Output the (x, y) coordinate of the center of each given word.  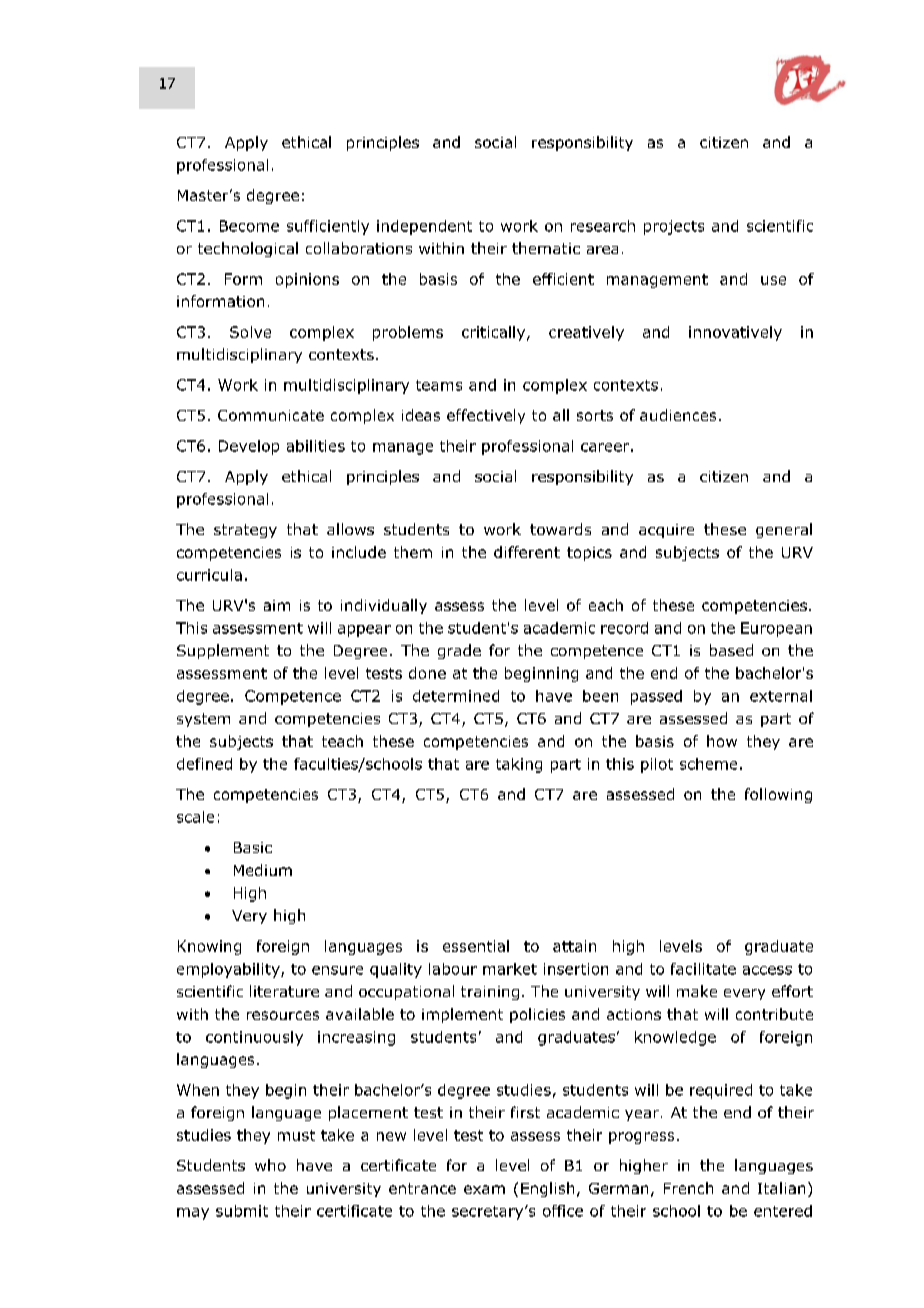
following (778, 795)
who (270, 1165)
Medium (263, 870)
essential (476, 946)
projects (674, 227)
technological (248, 249)
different (527, 552)
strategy (245, 531)
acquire (666, 531)
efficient (563, 279)
